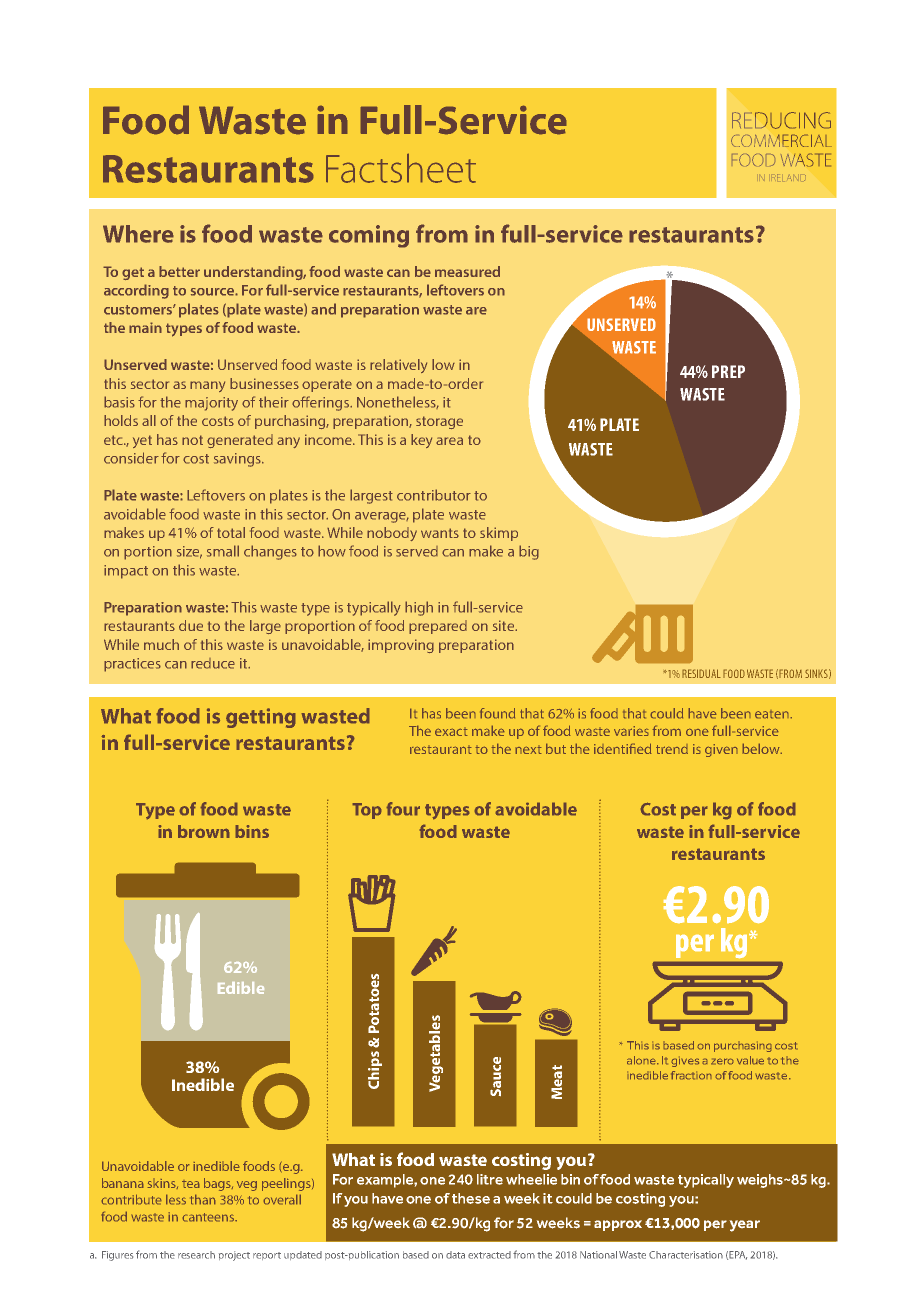 The height and width of the document is (1308, 924). What do you see at coordinates (204, 831) in the document?
I see `brown` at bounding box center [204, 831].
